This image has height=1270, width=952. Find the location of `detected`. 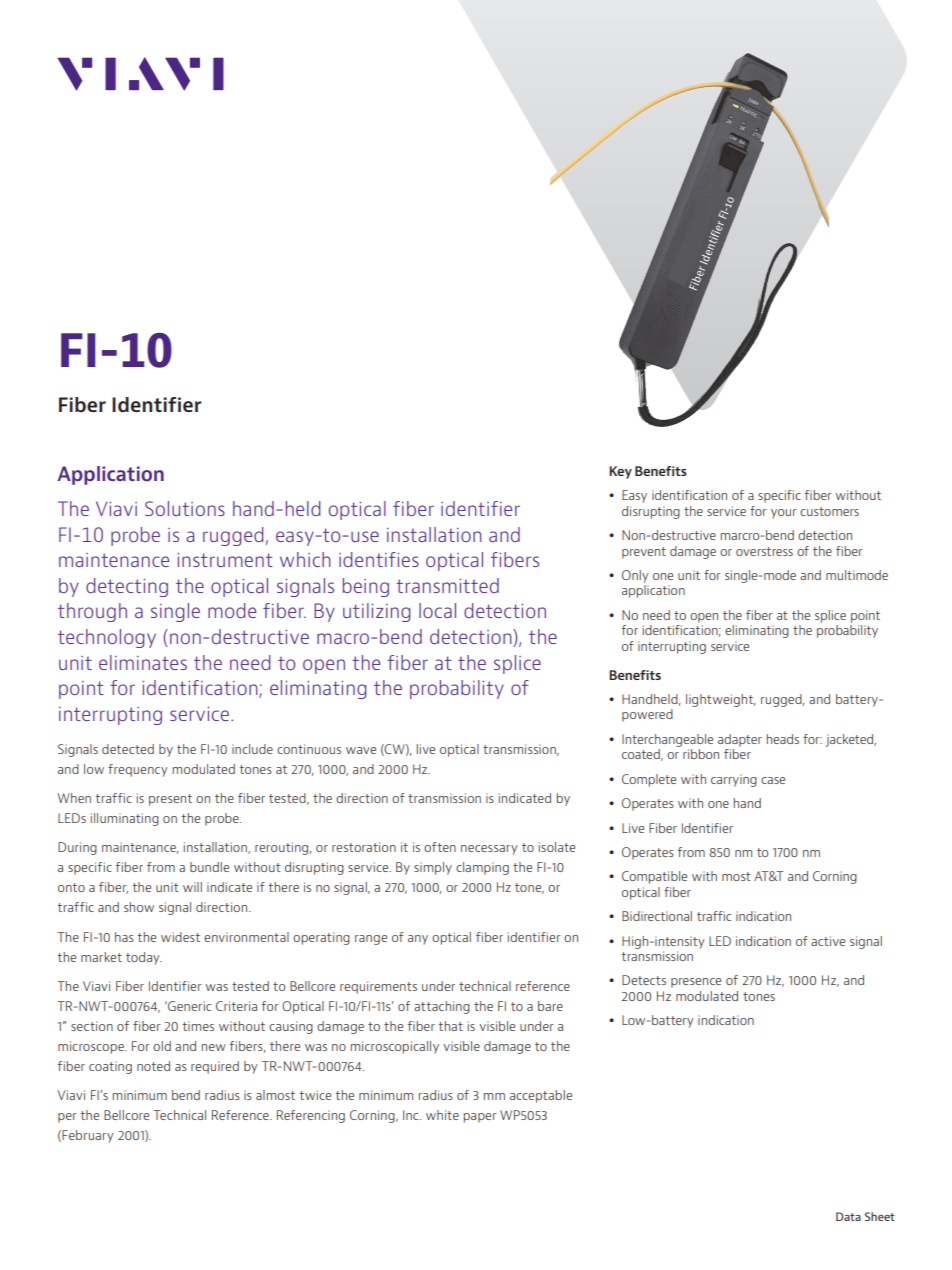

detected is located at coordinates (128, 749).
